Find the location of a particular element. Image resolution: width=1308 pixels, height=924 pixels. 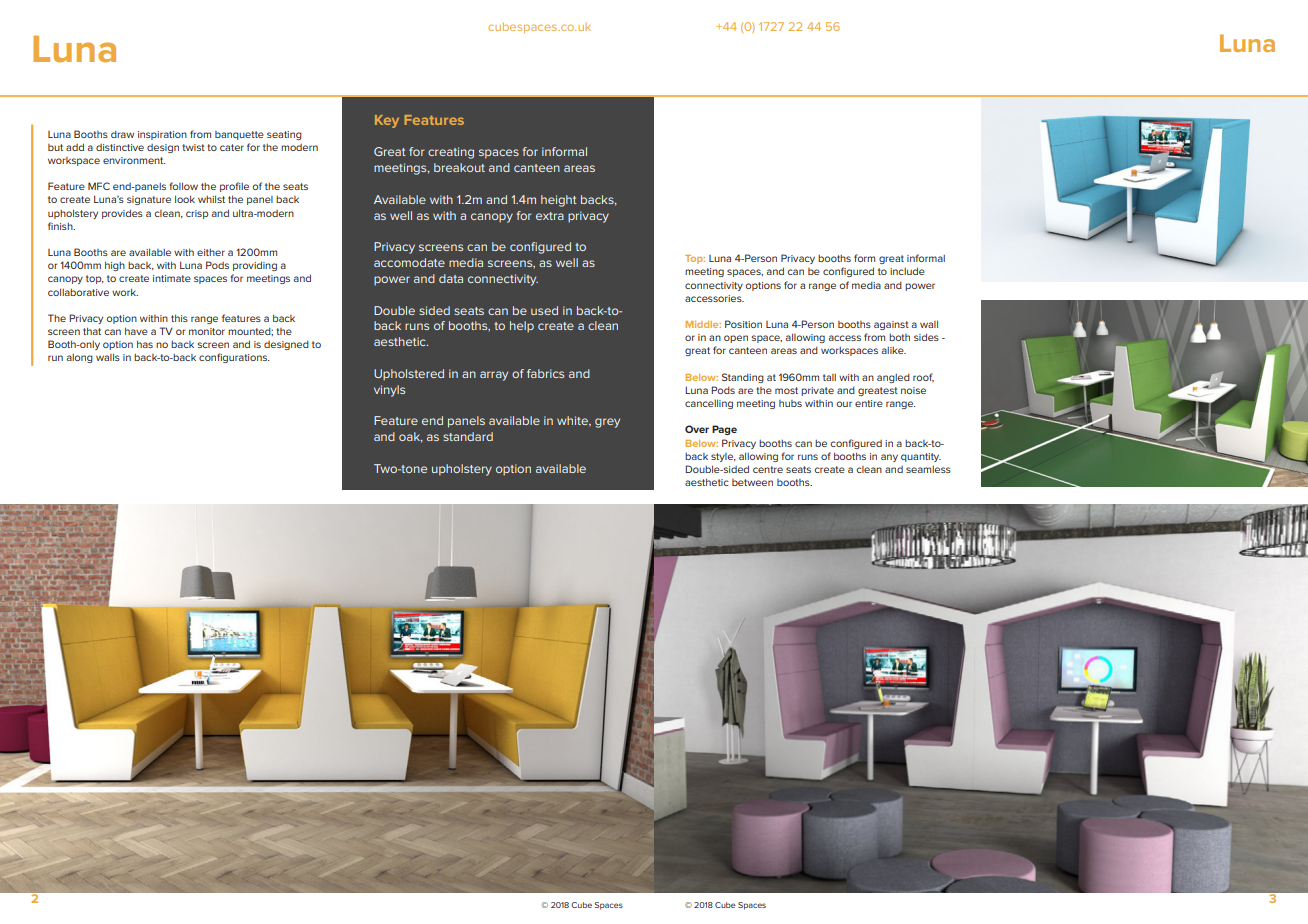

this is located at coordinates (179, 318).
